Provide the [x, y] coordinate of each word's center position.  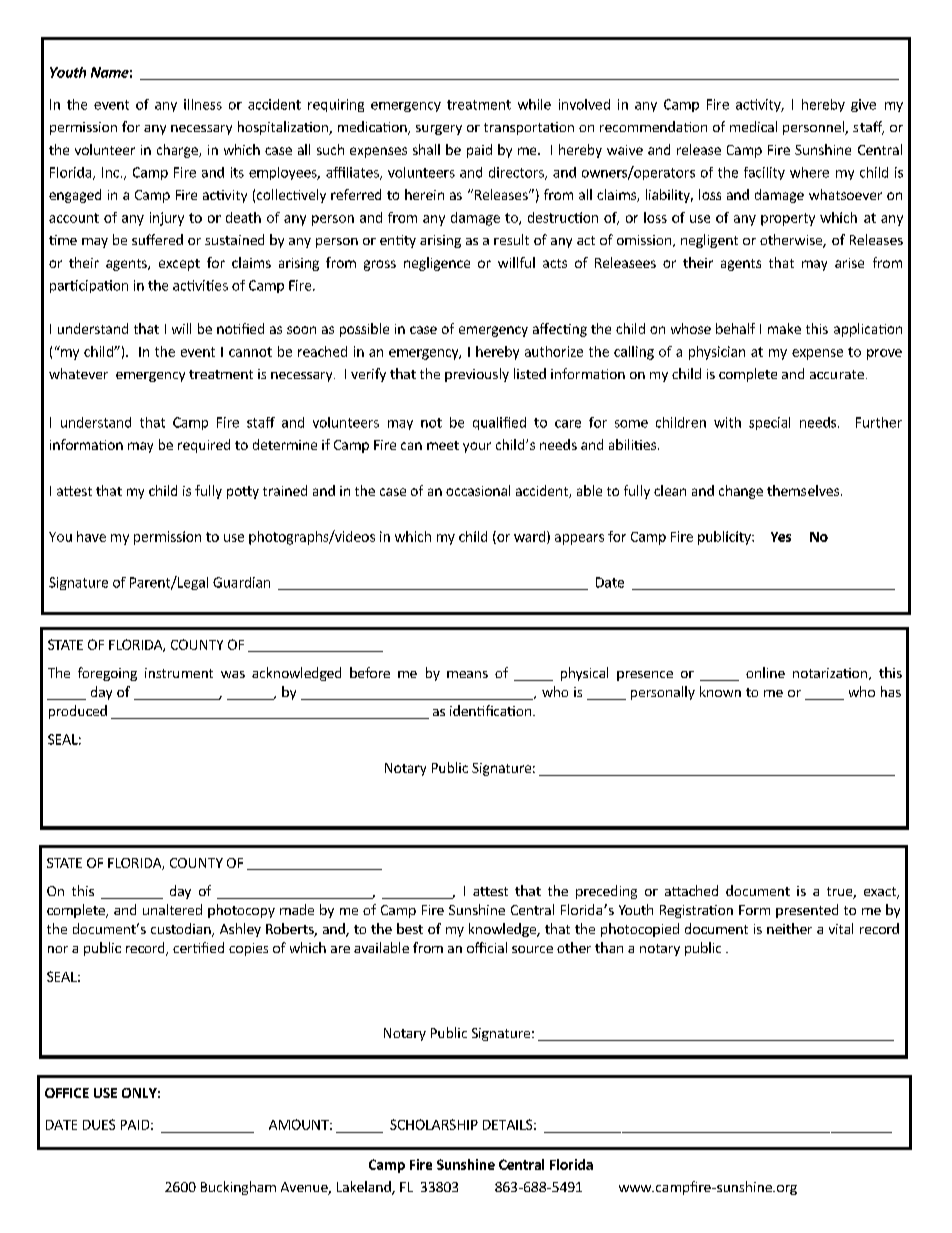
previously [477, 375]
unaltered [172, 909]
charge [178, 151]
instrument [179, 673]
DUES [99, 1124]
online [765, 672]
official [487, 947]
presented [807, 911]
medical [753, 126]
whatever [78, 373]
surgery [439, 130]
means [467, 674]
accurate [837, 374]
